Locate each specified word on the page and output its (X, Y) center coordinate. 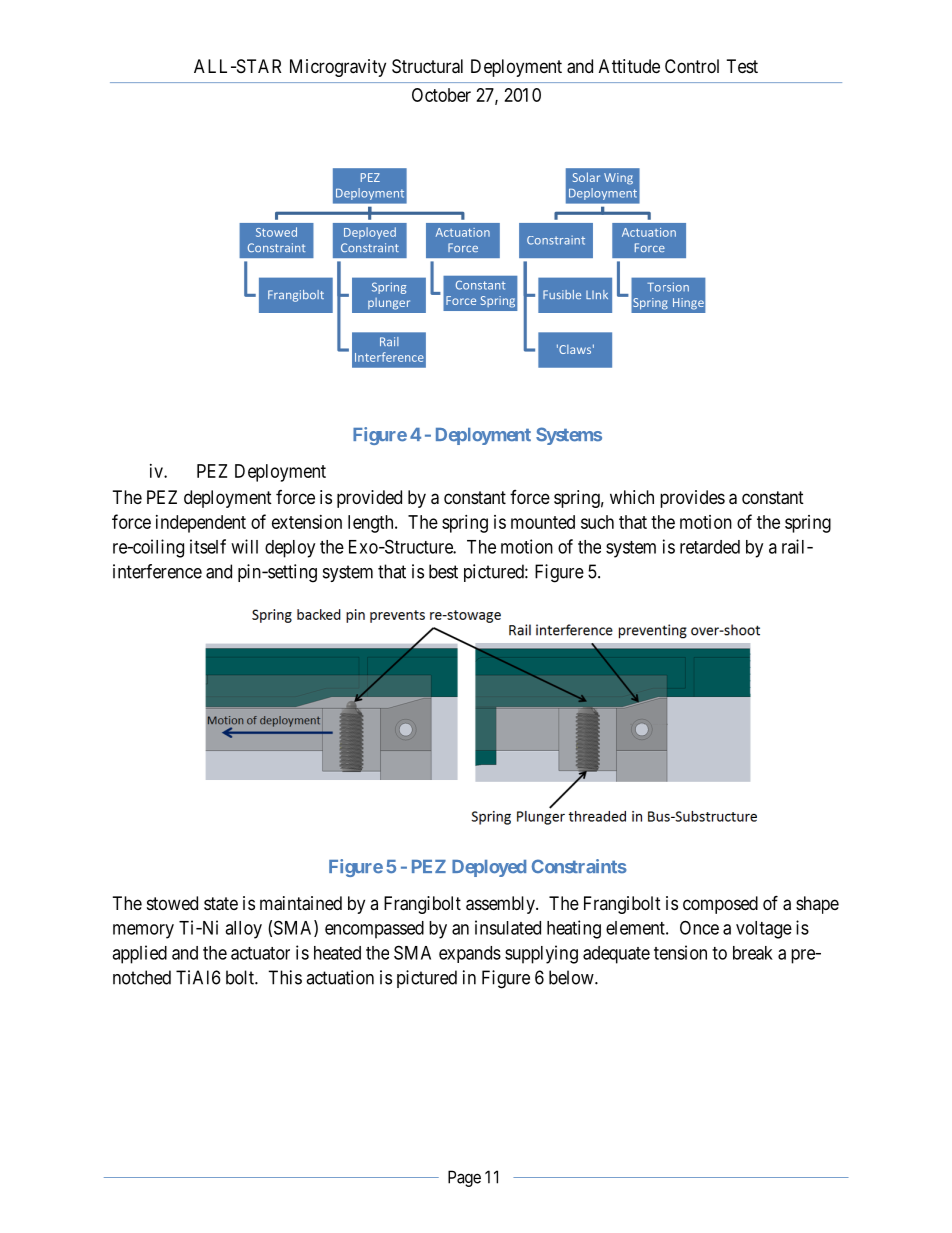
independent (201, 524)
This (285, 977)
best (443, 571)
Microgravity (338, 68)
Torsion (668, 287)
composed (720, 905)
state (221, 904)
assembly (501, 905)
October (441, 95)
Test (742, 66)
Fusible (562, 294)
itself (208, 546)
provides (692, 499)
